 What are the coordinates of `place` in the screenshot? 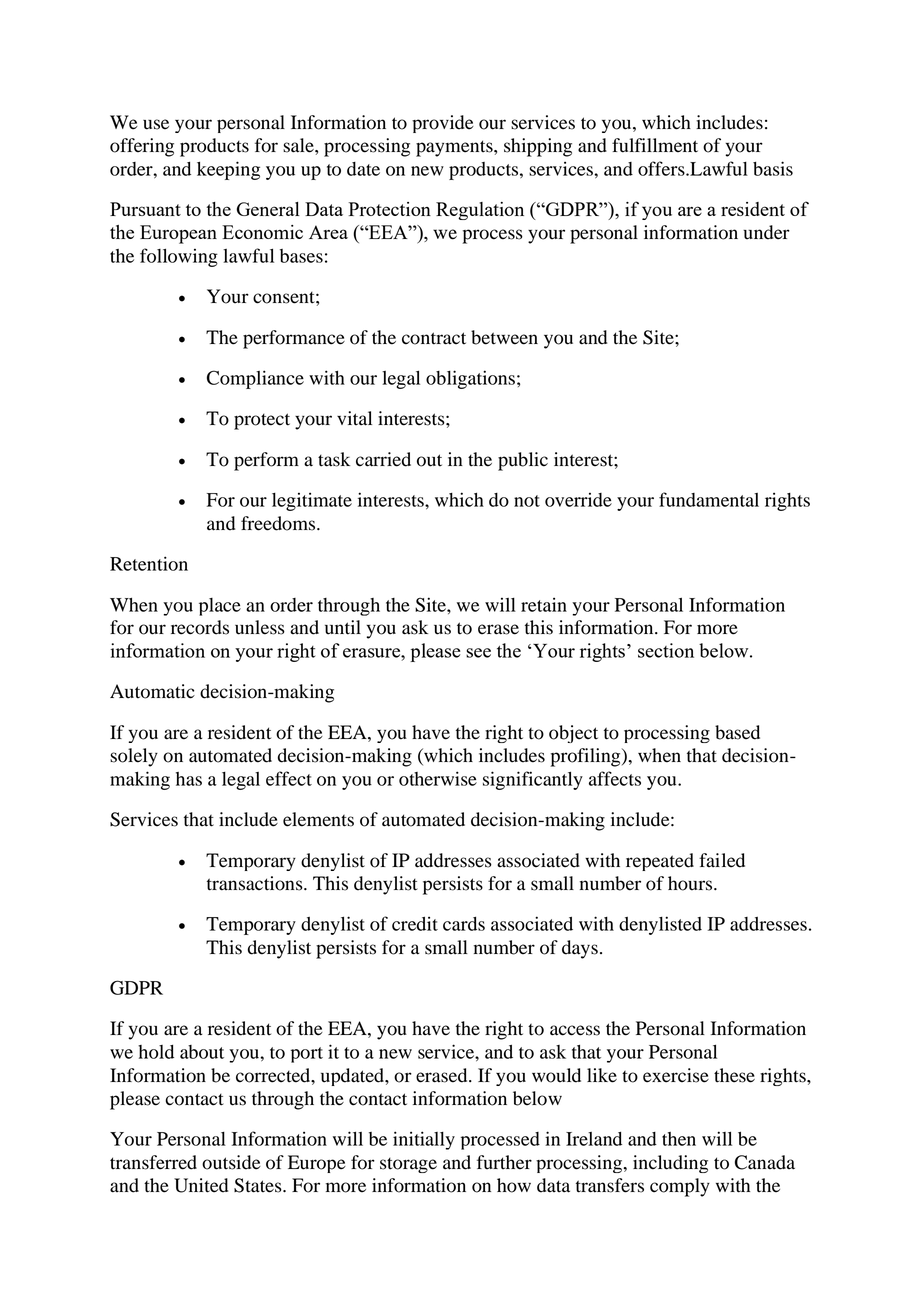 It's located at (220, 607).
